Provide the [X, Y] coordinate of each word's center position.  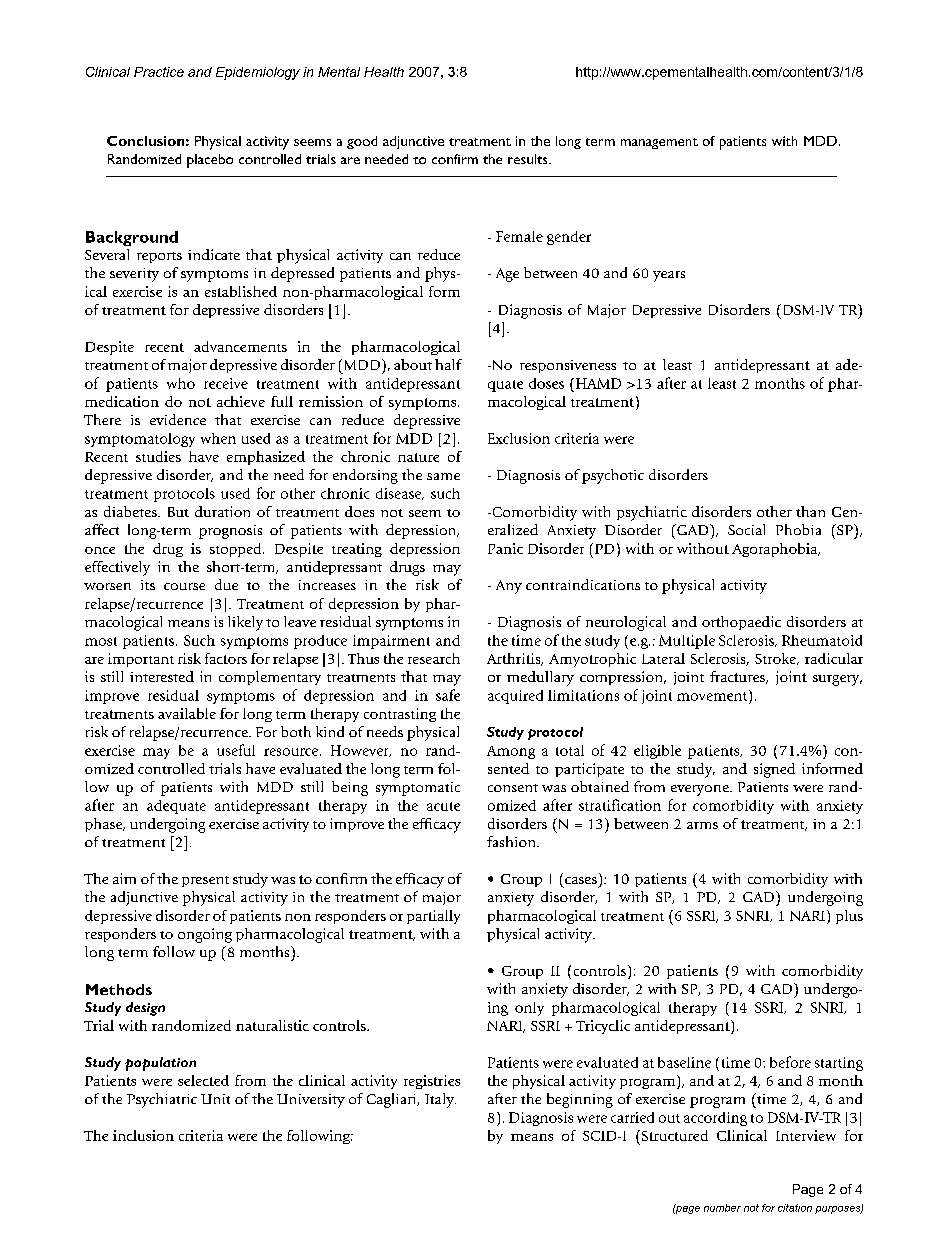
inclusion [143, 1135]
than [810, 511]
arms [702, 825]
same [443, 476]
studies [158, 456]
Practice [159, 72]
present [205, 881]
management [659, 143]
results [529, 159]
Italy [440, 1100]
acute [443, 806]
